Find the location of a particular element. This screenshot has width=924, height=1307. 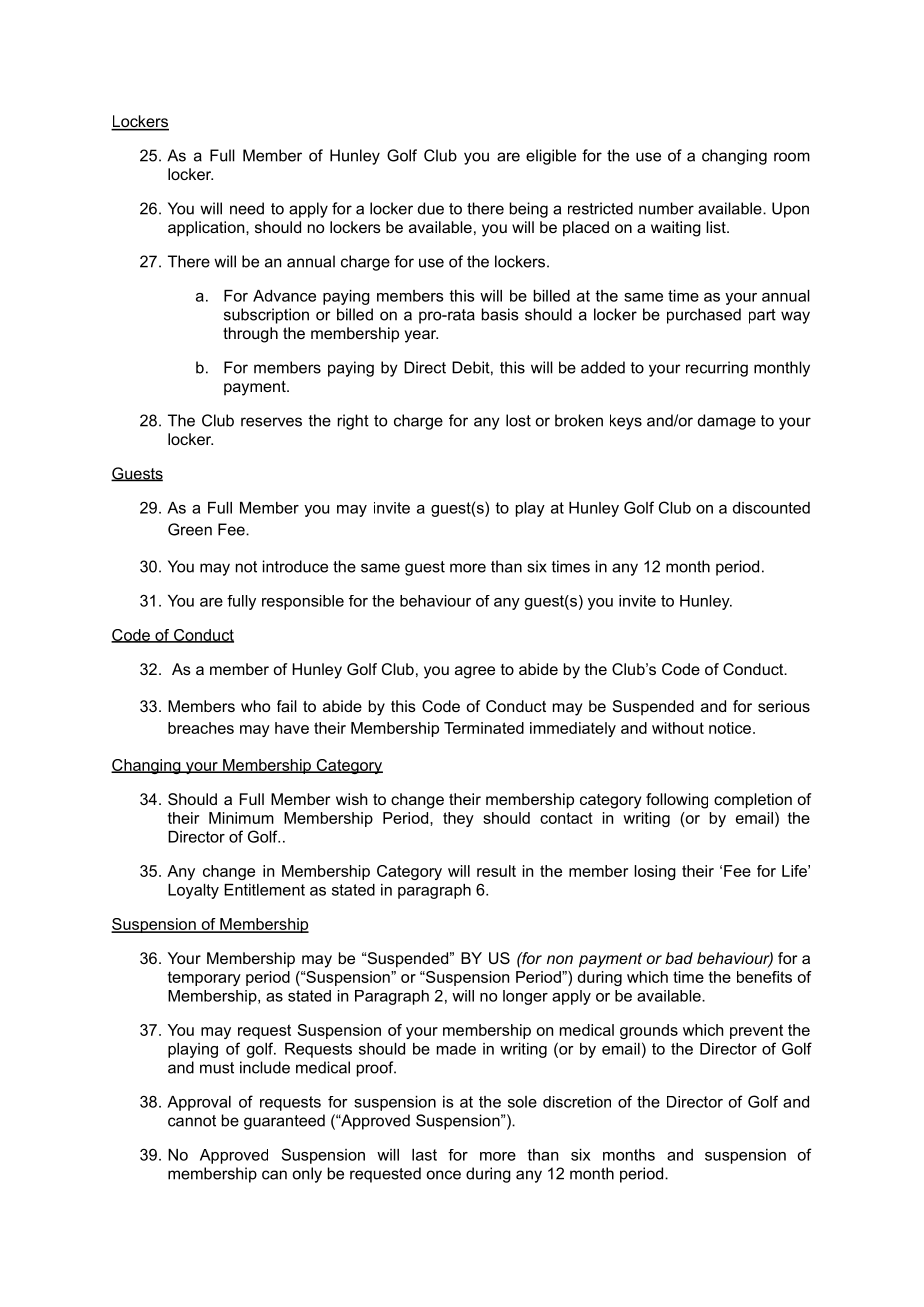

discounted is located at coordinates (771, 508).
